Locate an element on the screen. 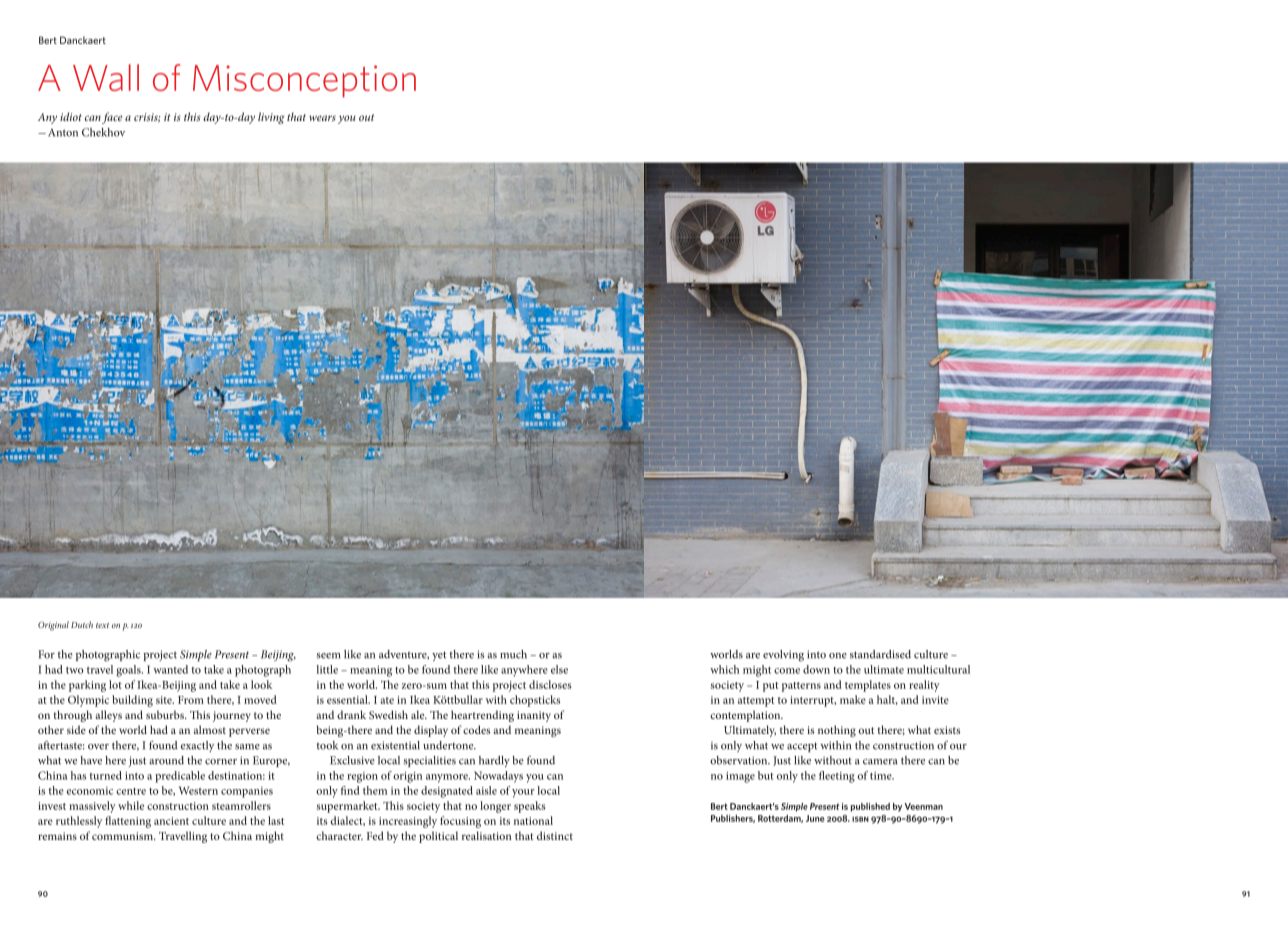 Image resolution: width=1288 pixels, height=927 pixels. face is located at coordinates (112, 118).
